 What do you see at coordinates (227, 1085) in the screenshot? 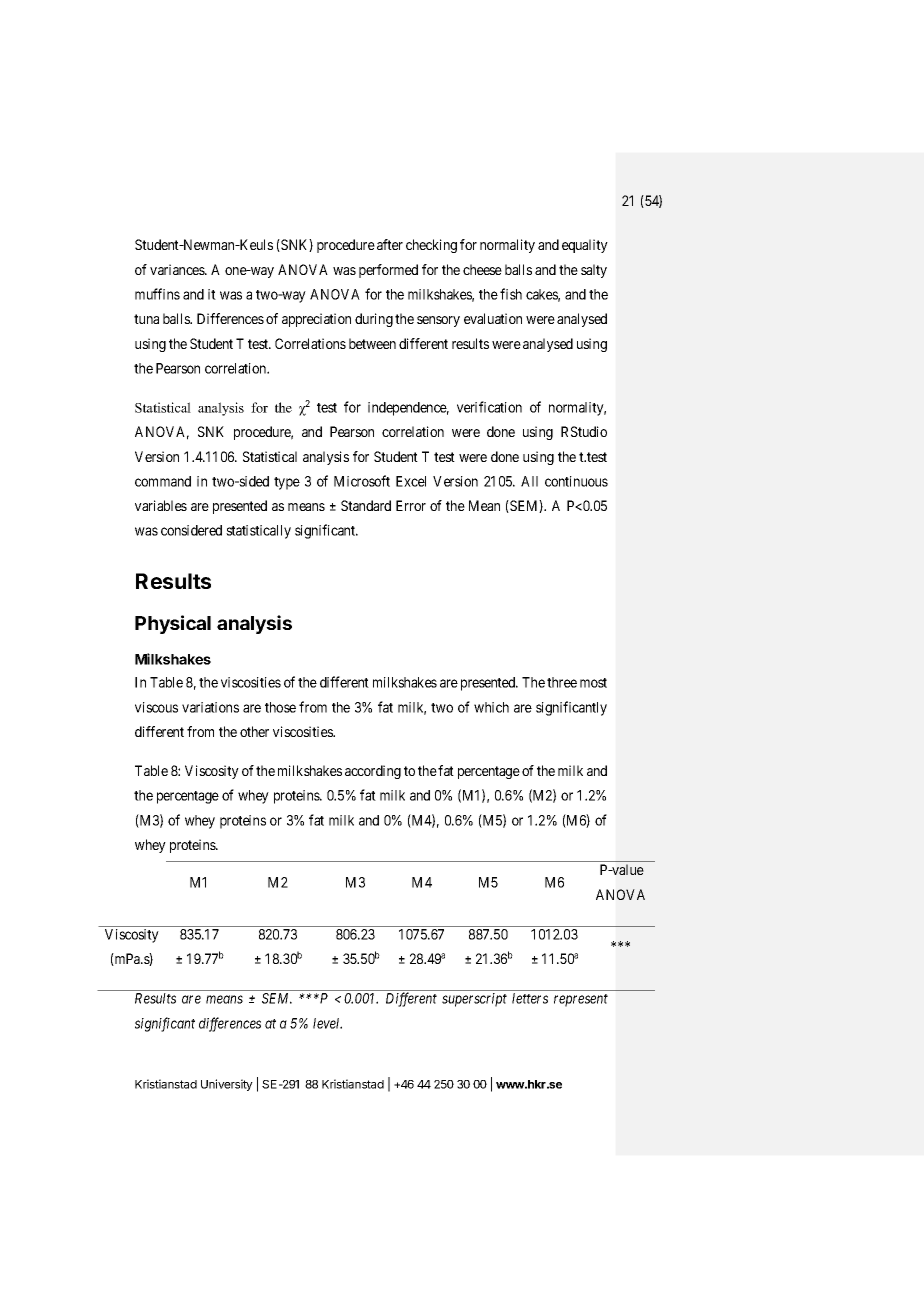
I see `University` at bounding box center [227, 1085].
